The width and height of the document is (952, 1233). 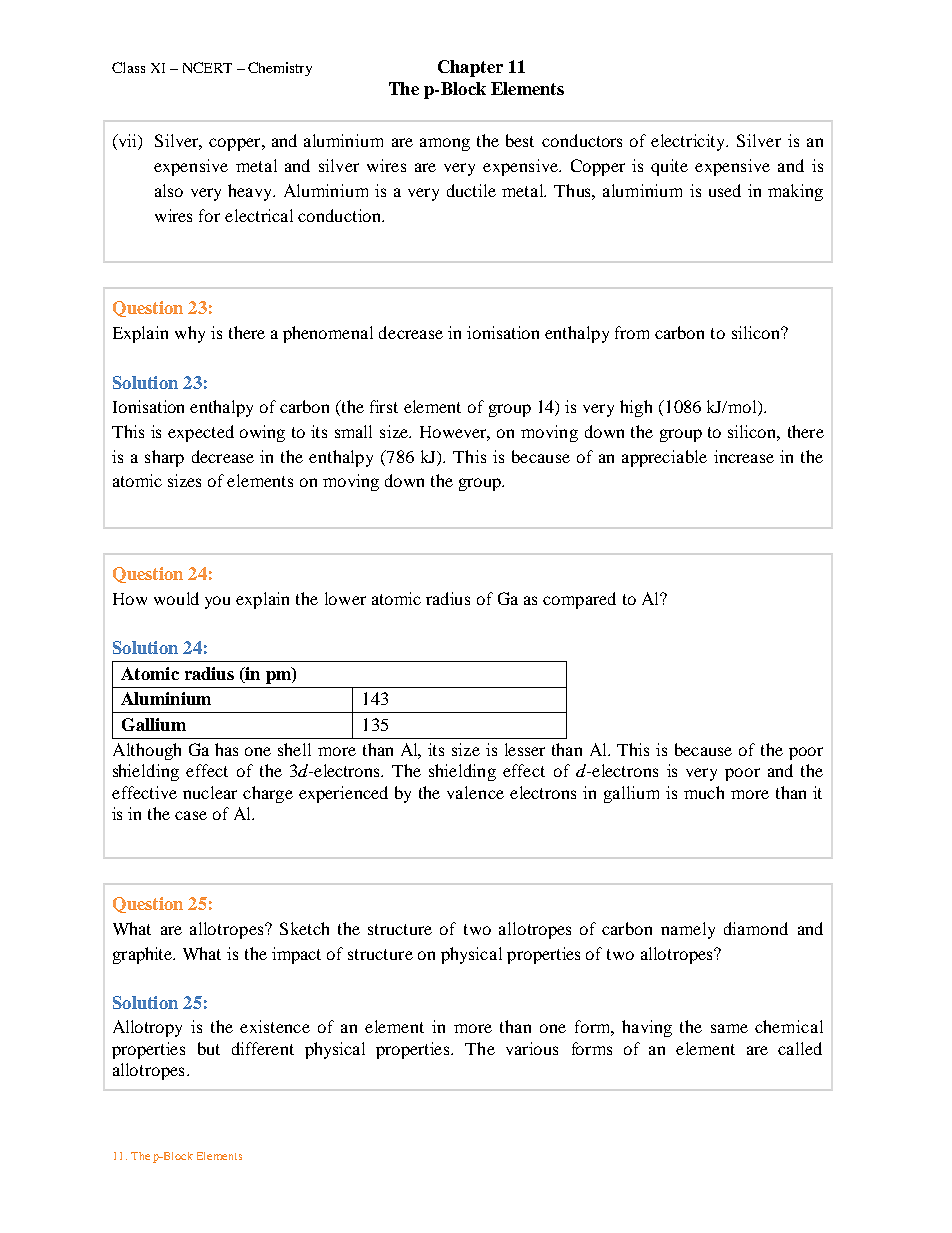 I want to click on same, so click(x=729, y=1028).
